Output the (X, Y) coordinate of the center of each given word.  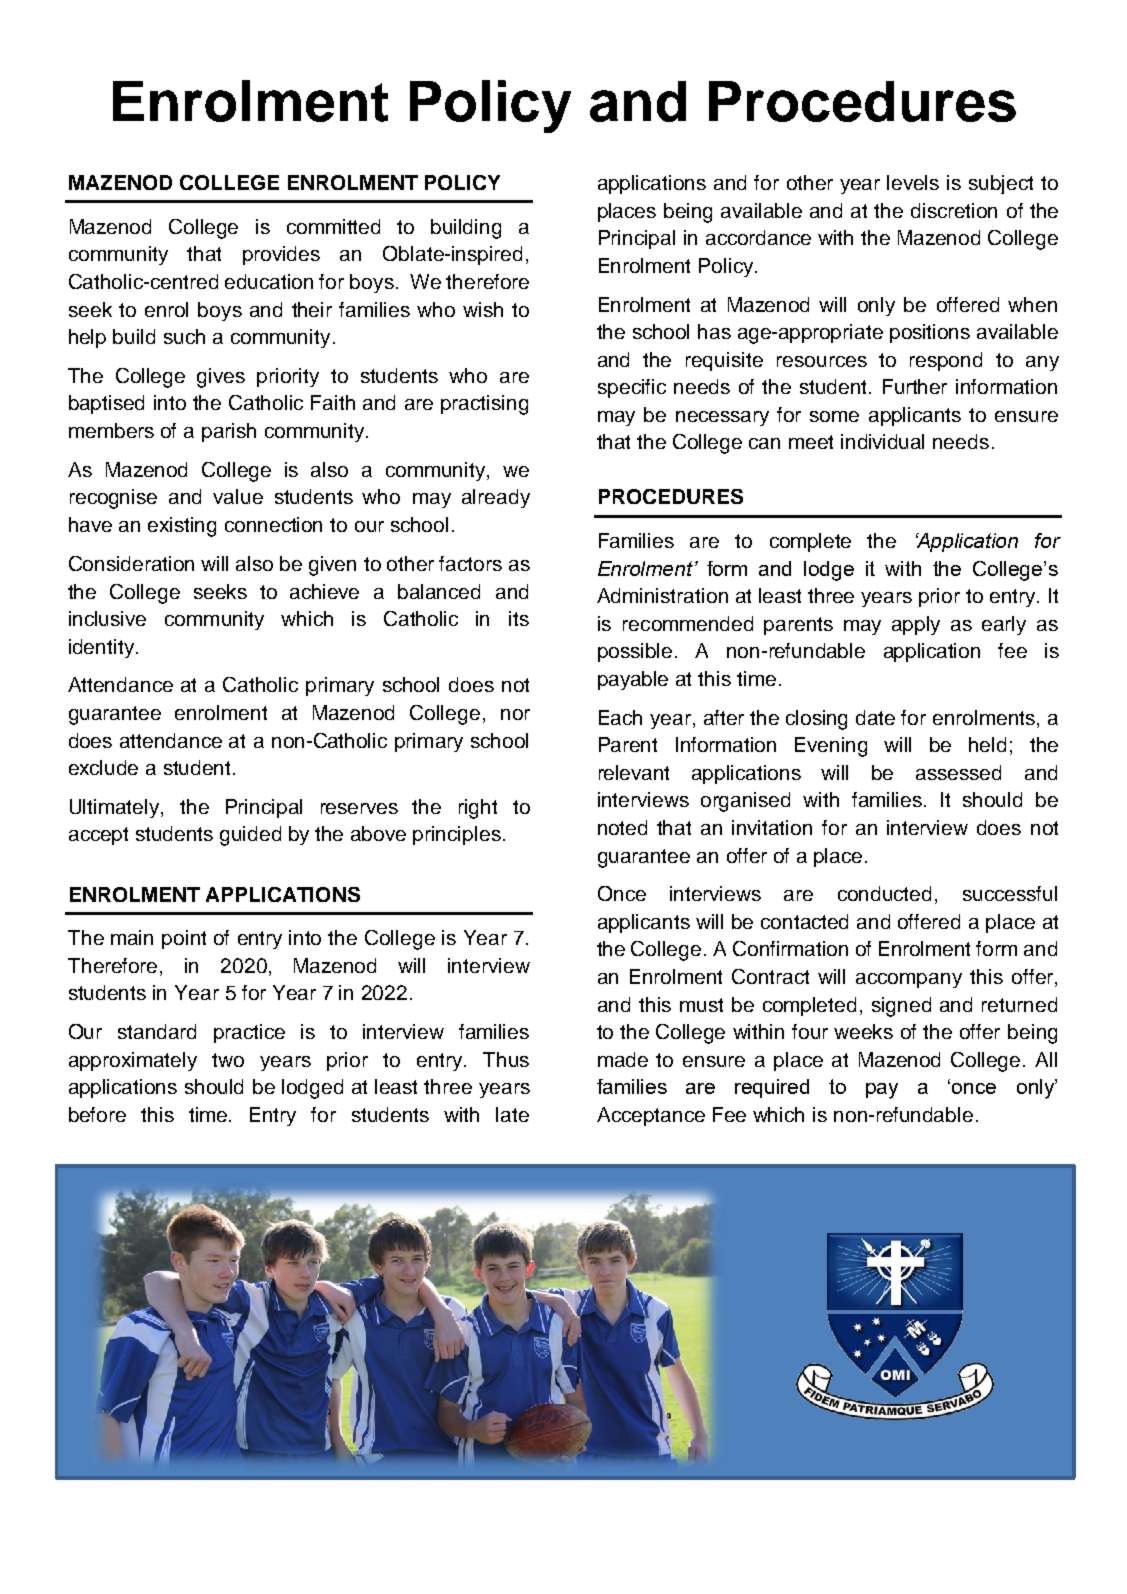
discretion (954, 210)
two (228, 1060)
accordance (758, 237)
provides (281, 255)
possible (635, 652)
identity (101, 648)
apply (916, 625)
